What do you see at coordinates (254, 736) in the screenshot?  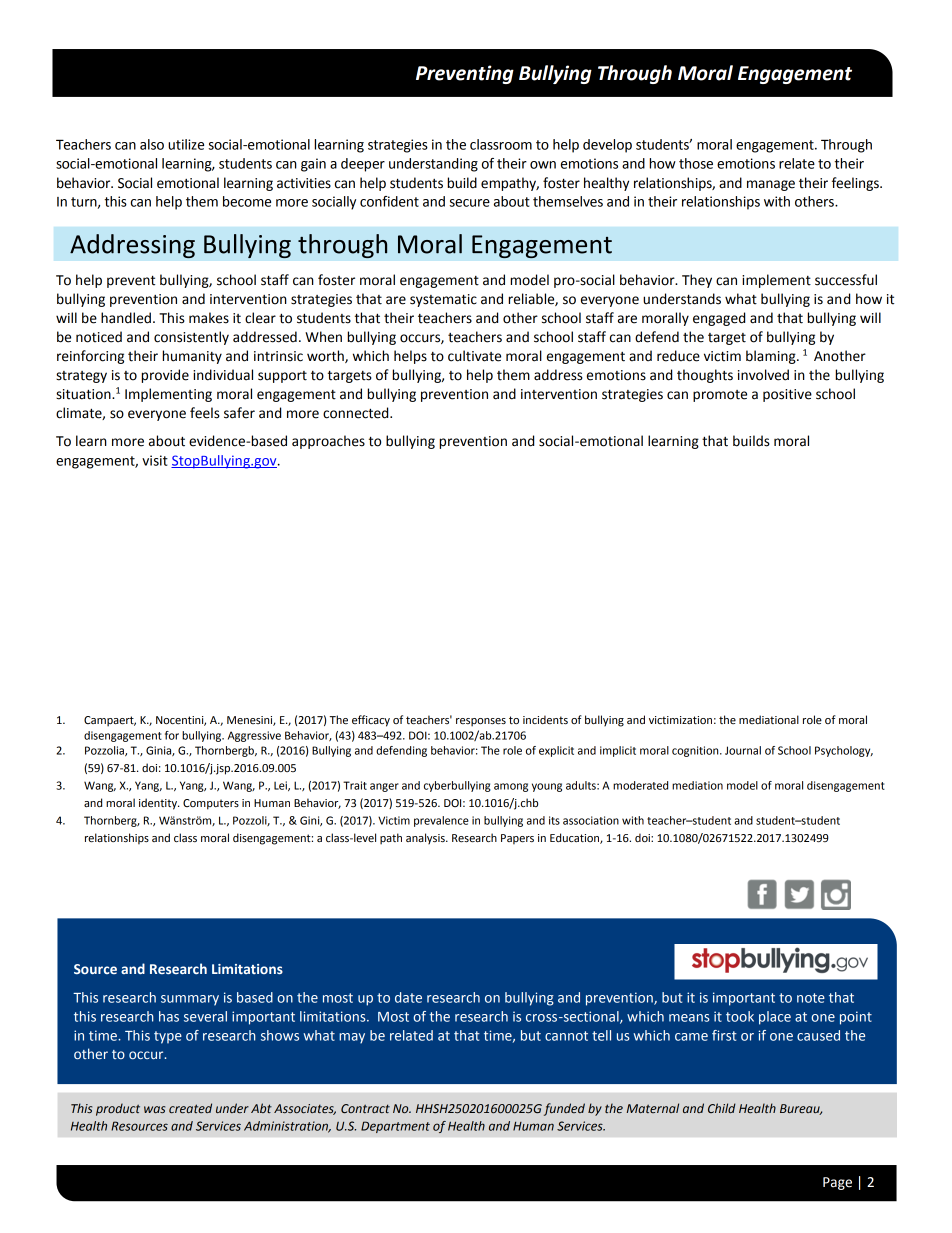 I see `Aggressive` at bounding box center [254, 736].
